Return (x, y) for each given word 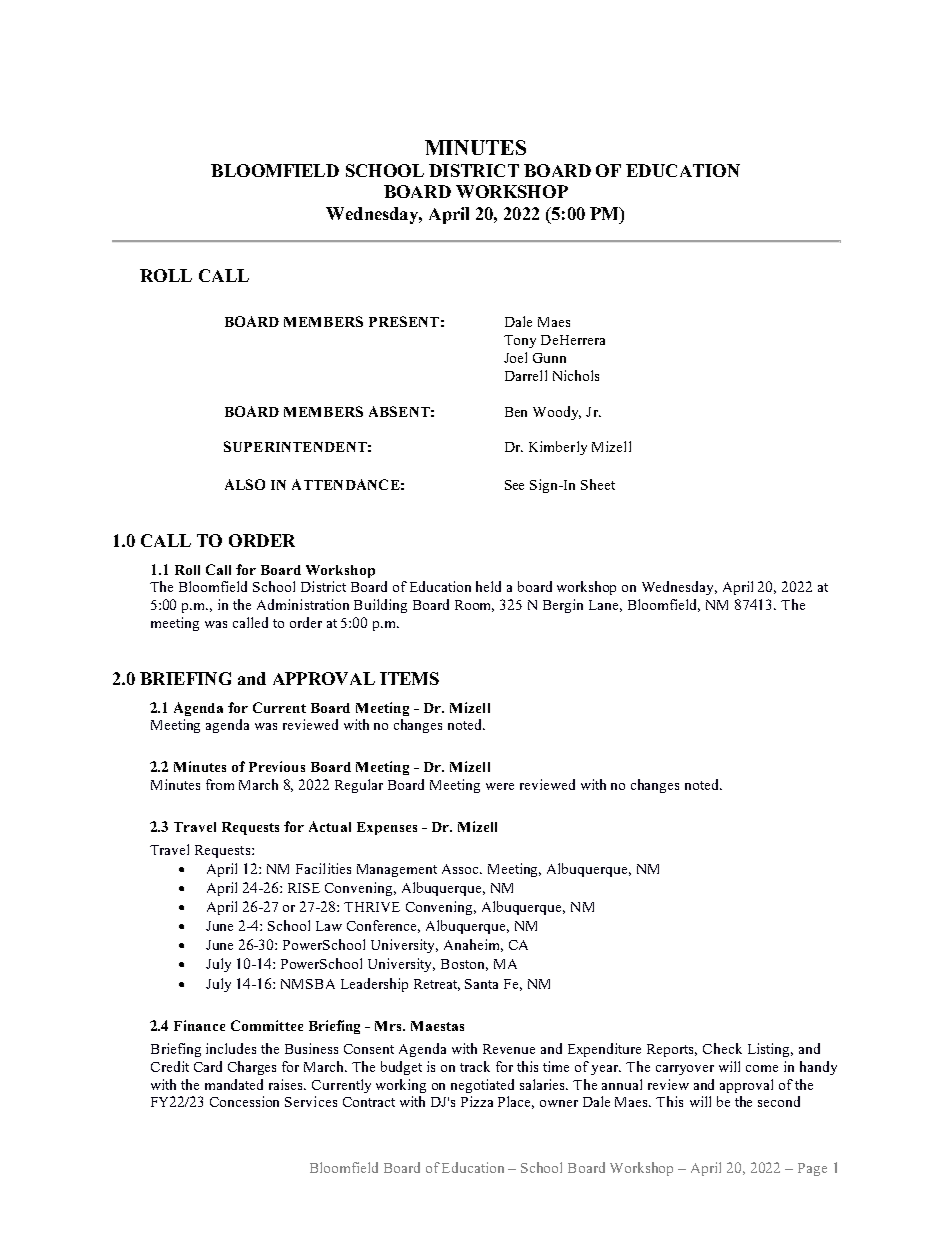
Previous (277, 766)
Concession (244, 1101)
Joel (515, 357)
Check (722, 1048)
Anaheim (473, 945)
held (488, 586)
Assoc (461, 869)
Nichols (576, 375)
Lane (605, 606)
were (500, 786)
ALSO (245, 484)
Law (329, 926)
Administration (303, 604)
